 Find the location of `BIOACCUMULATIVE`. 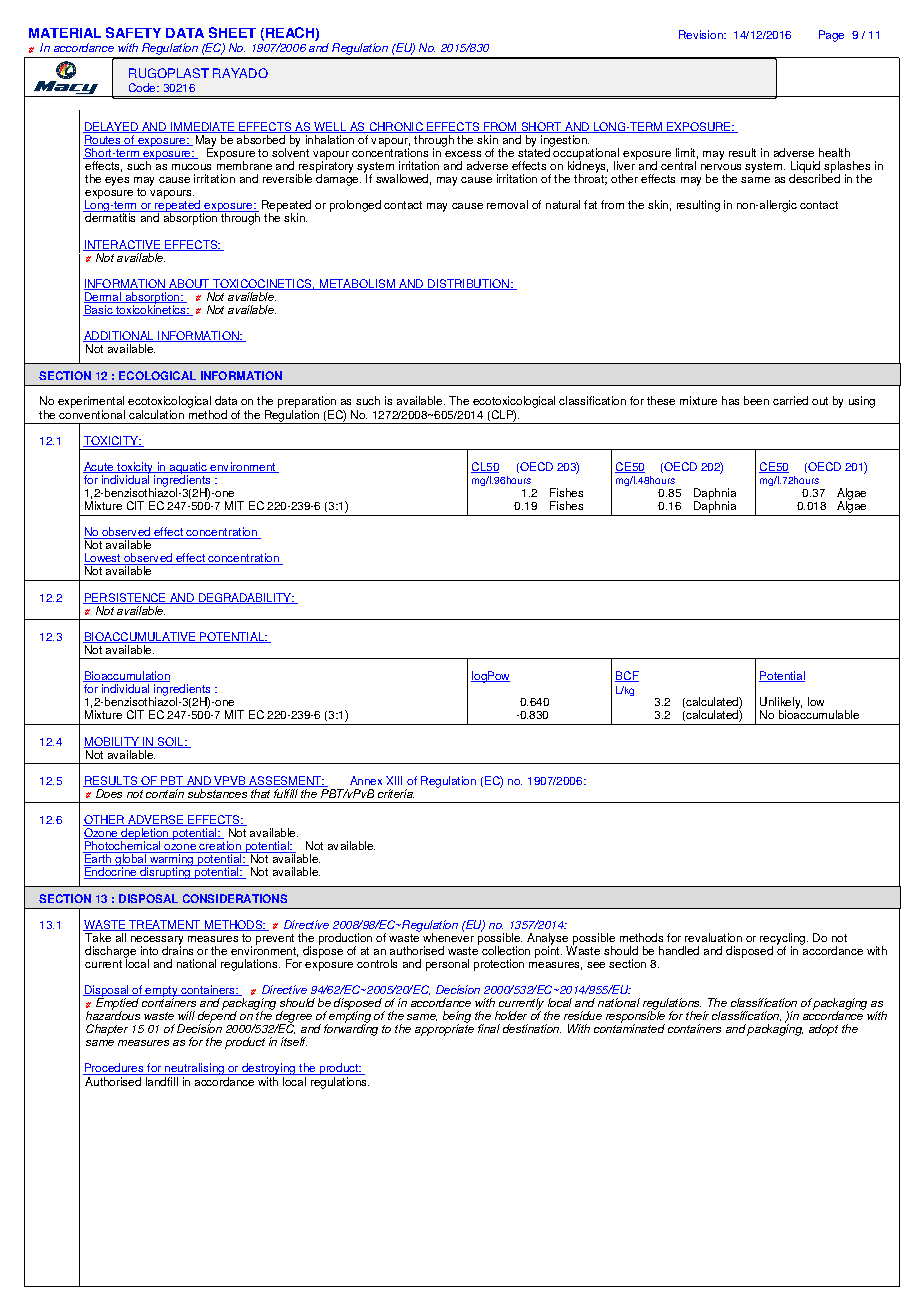

BIOACCUMULATIVE is located at coordinates (140, 637).
